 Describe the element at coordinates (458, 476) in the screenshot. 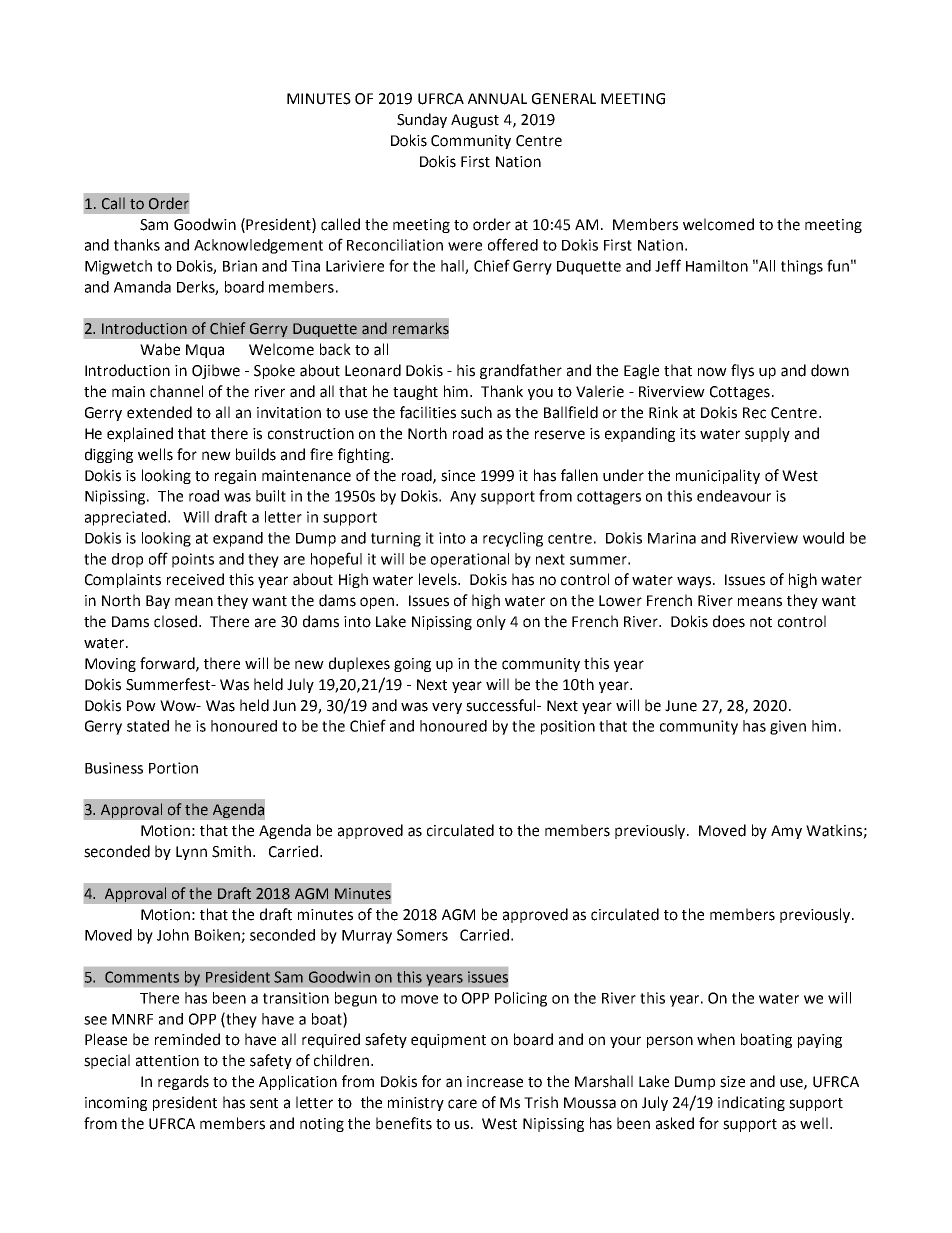

I see `since` at that location.
